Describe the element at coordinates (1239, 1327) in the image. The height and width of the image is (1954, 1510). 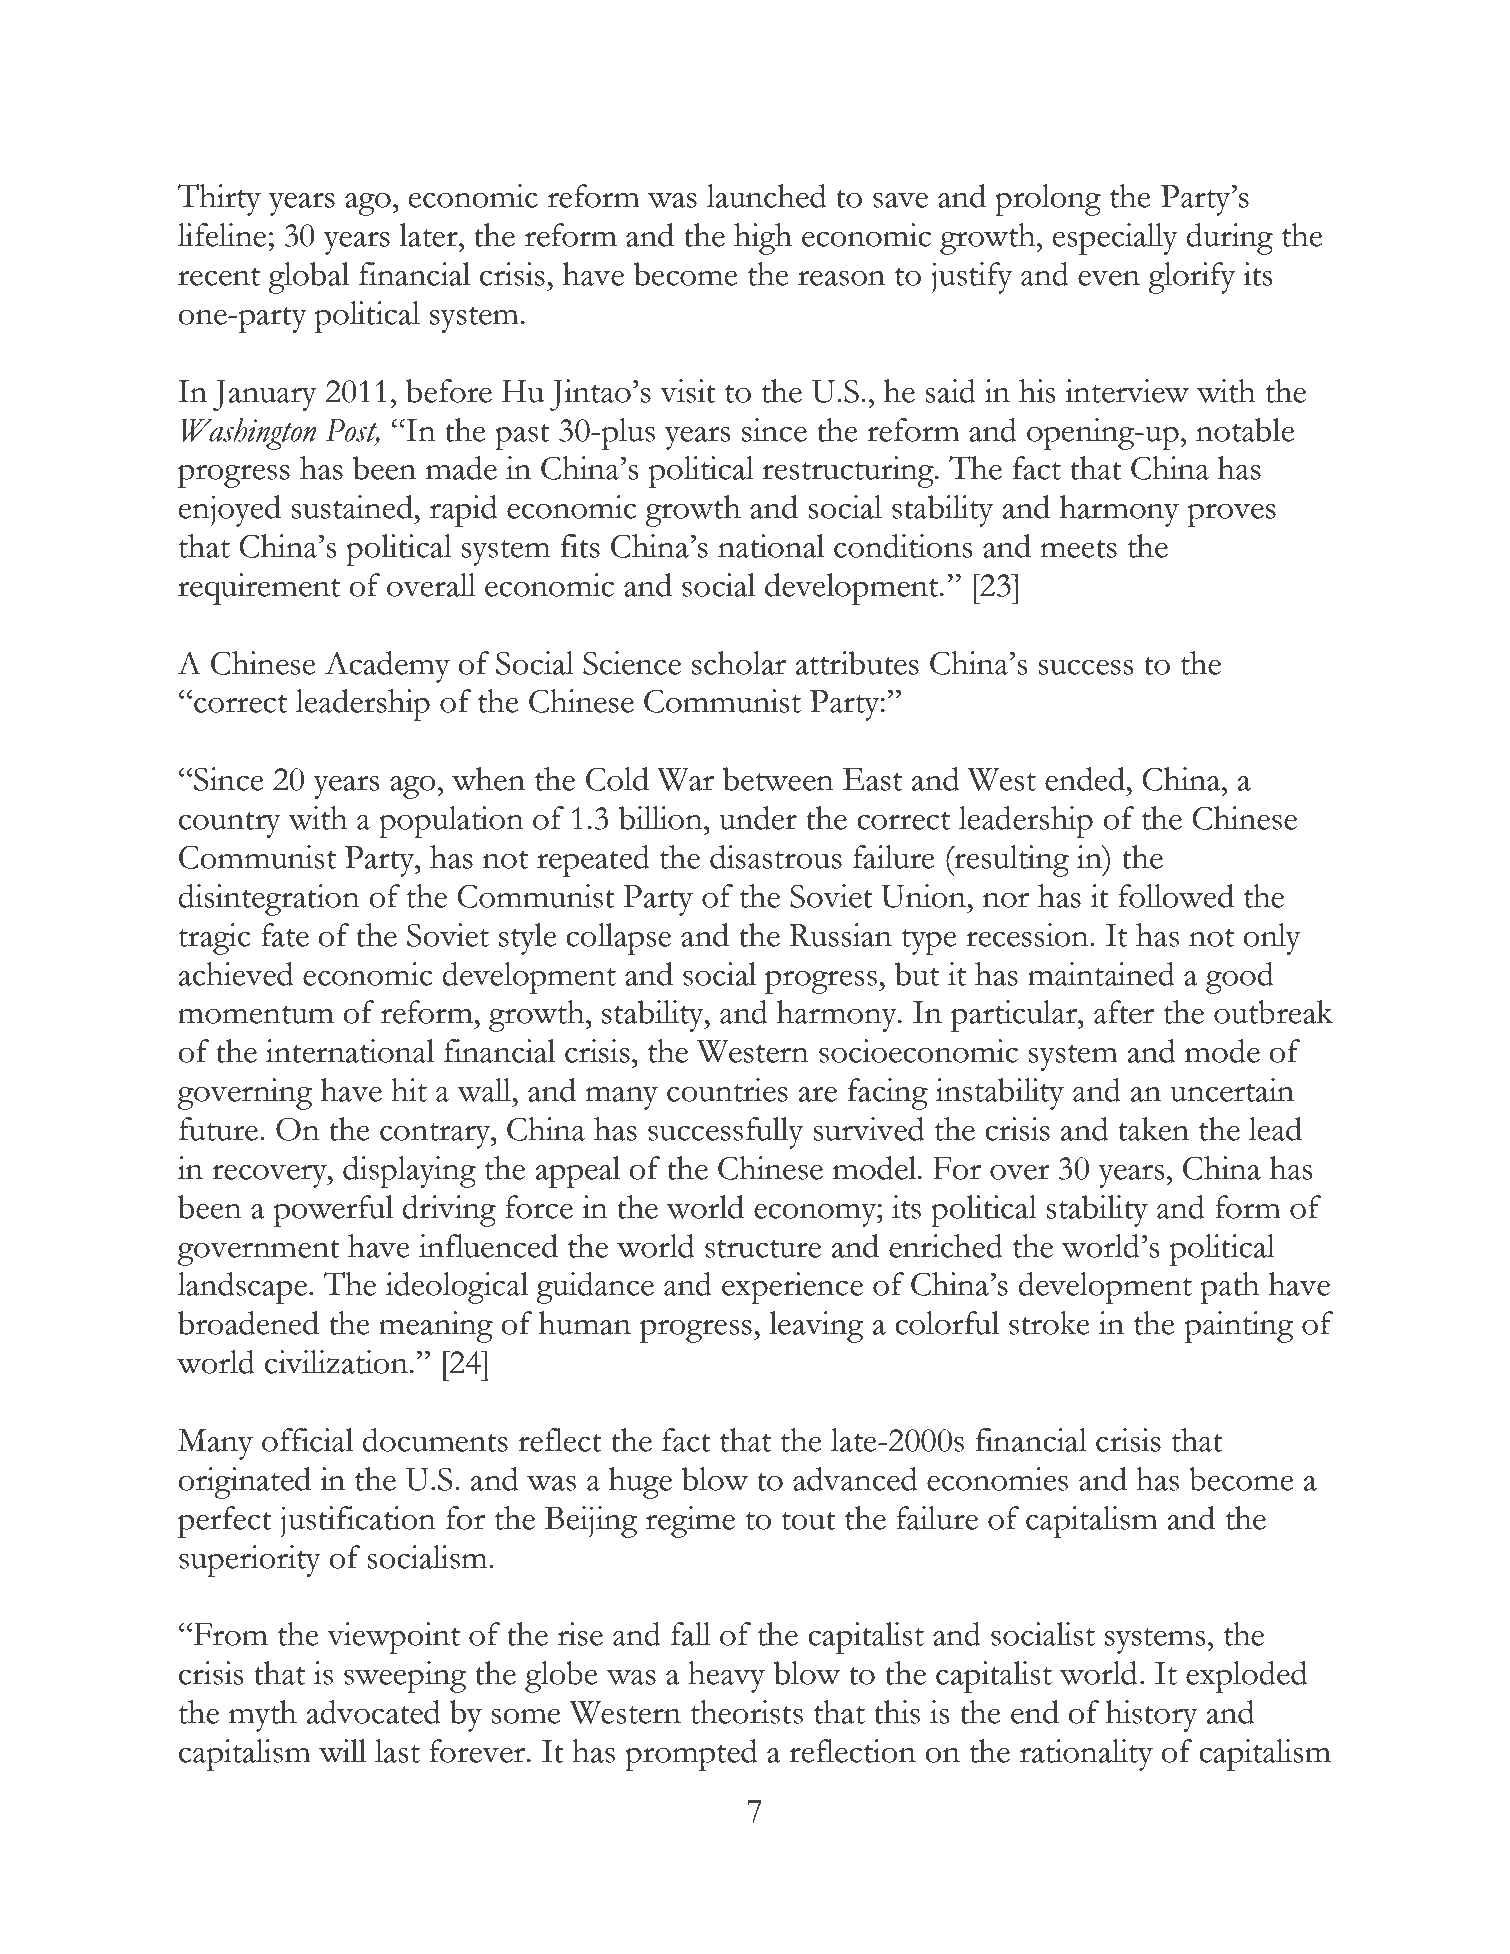
I see `painting` at that location.
